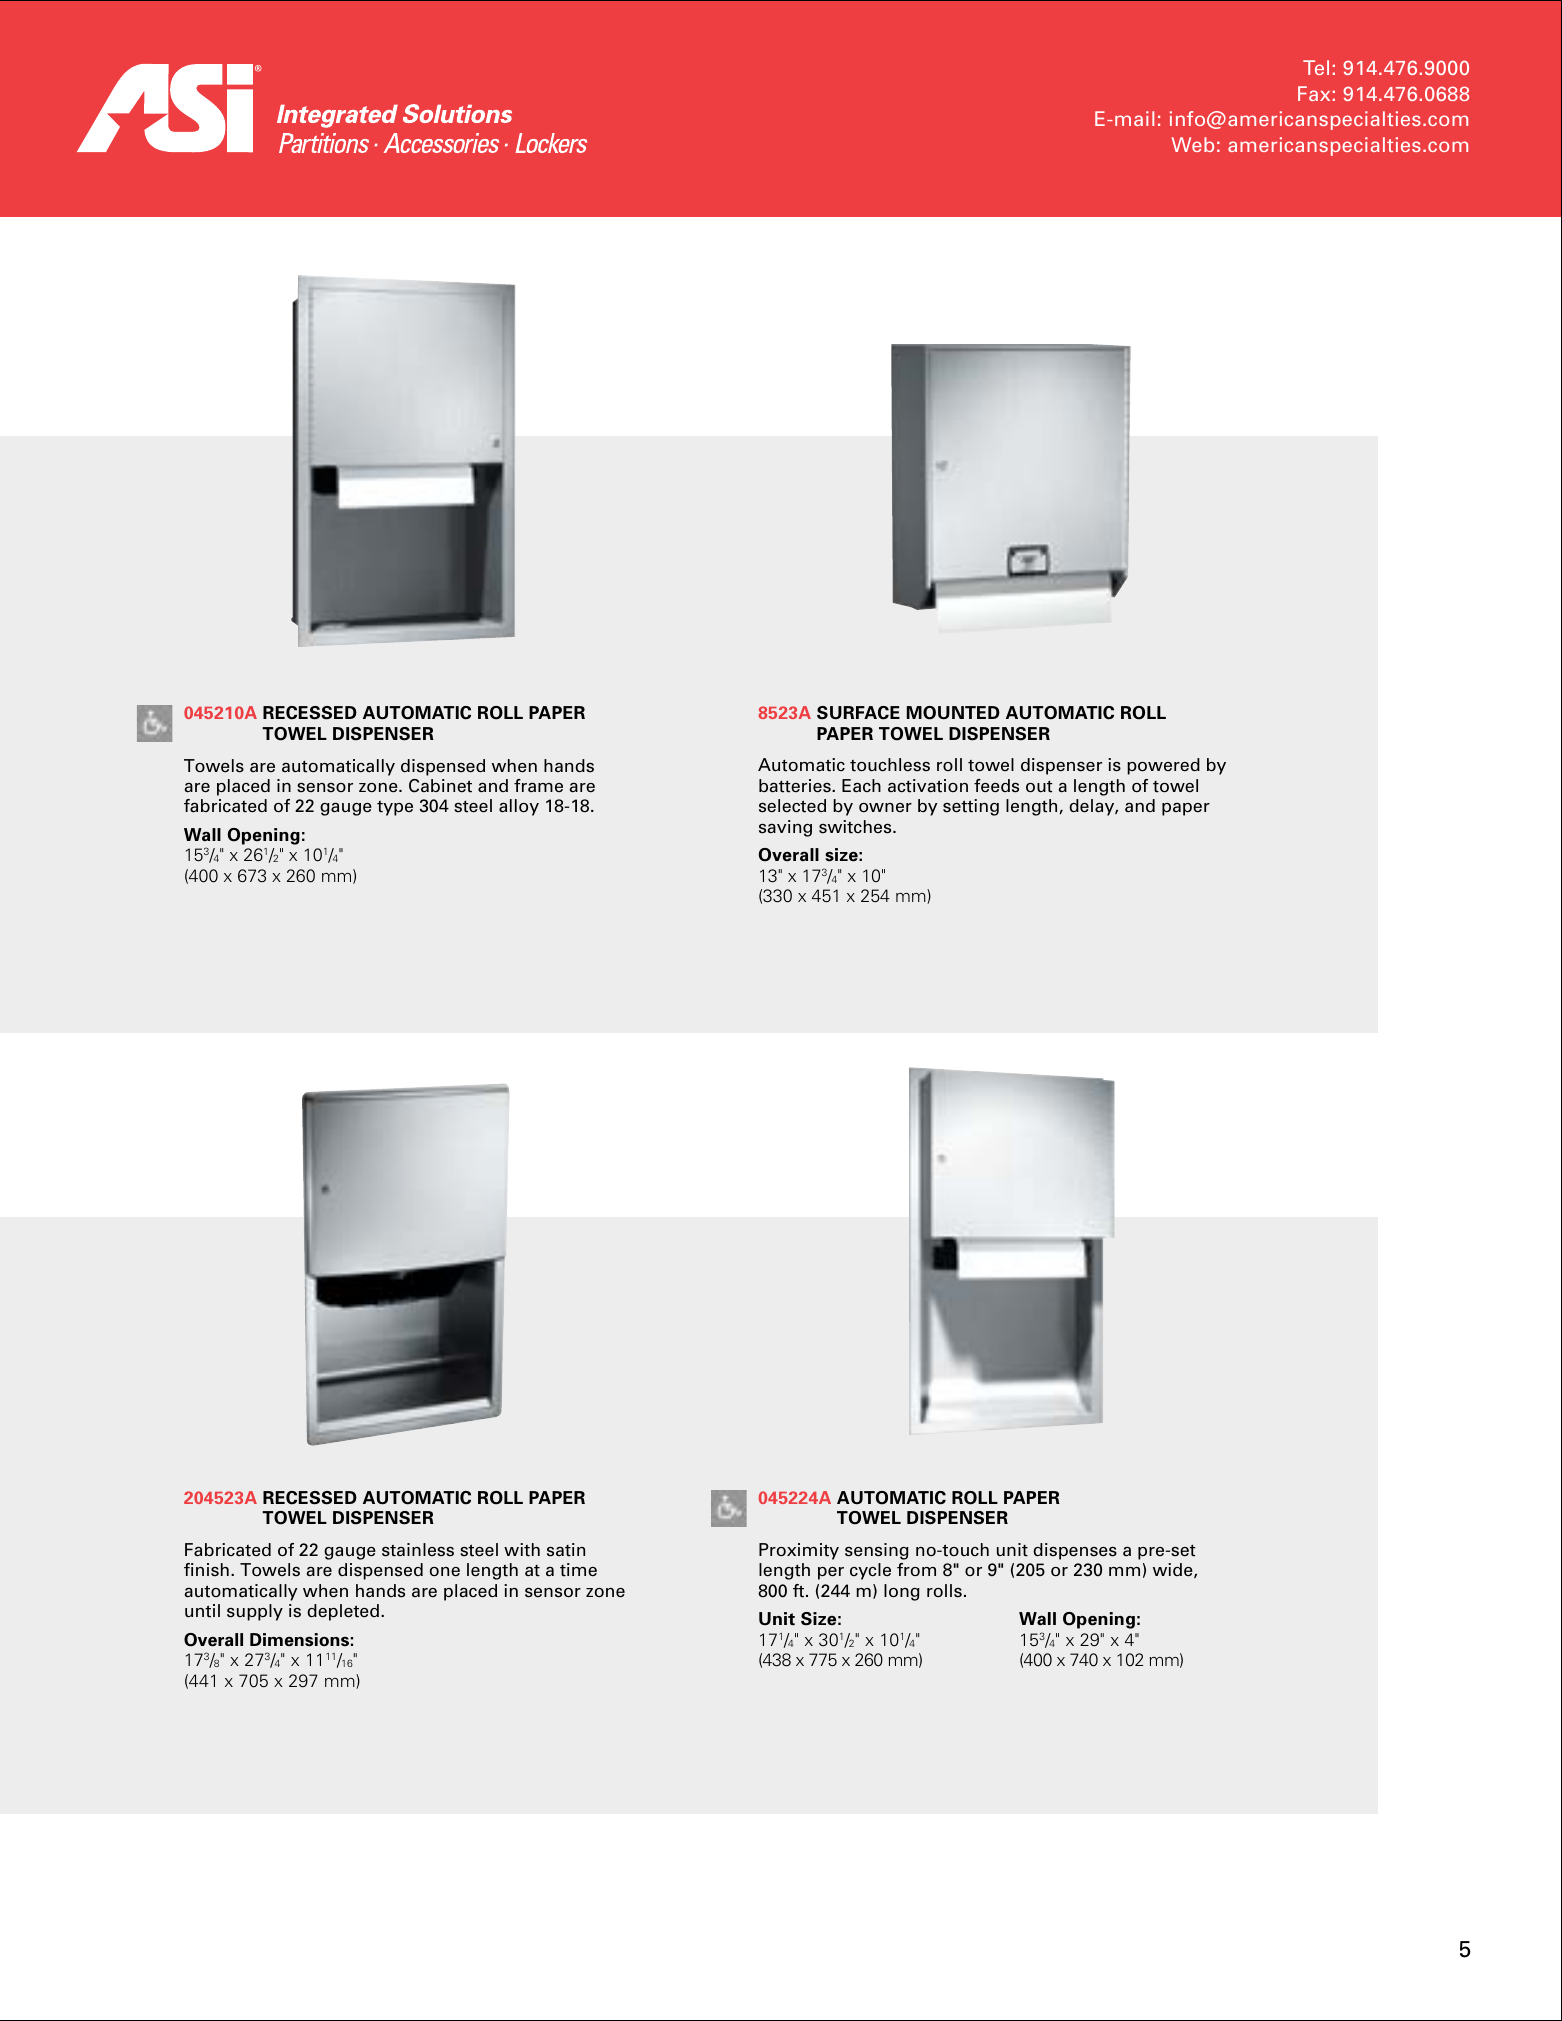  Describe the element at coordinates (343, 1612) in the screenshot. I see `depleted` at that location.
